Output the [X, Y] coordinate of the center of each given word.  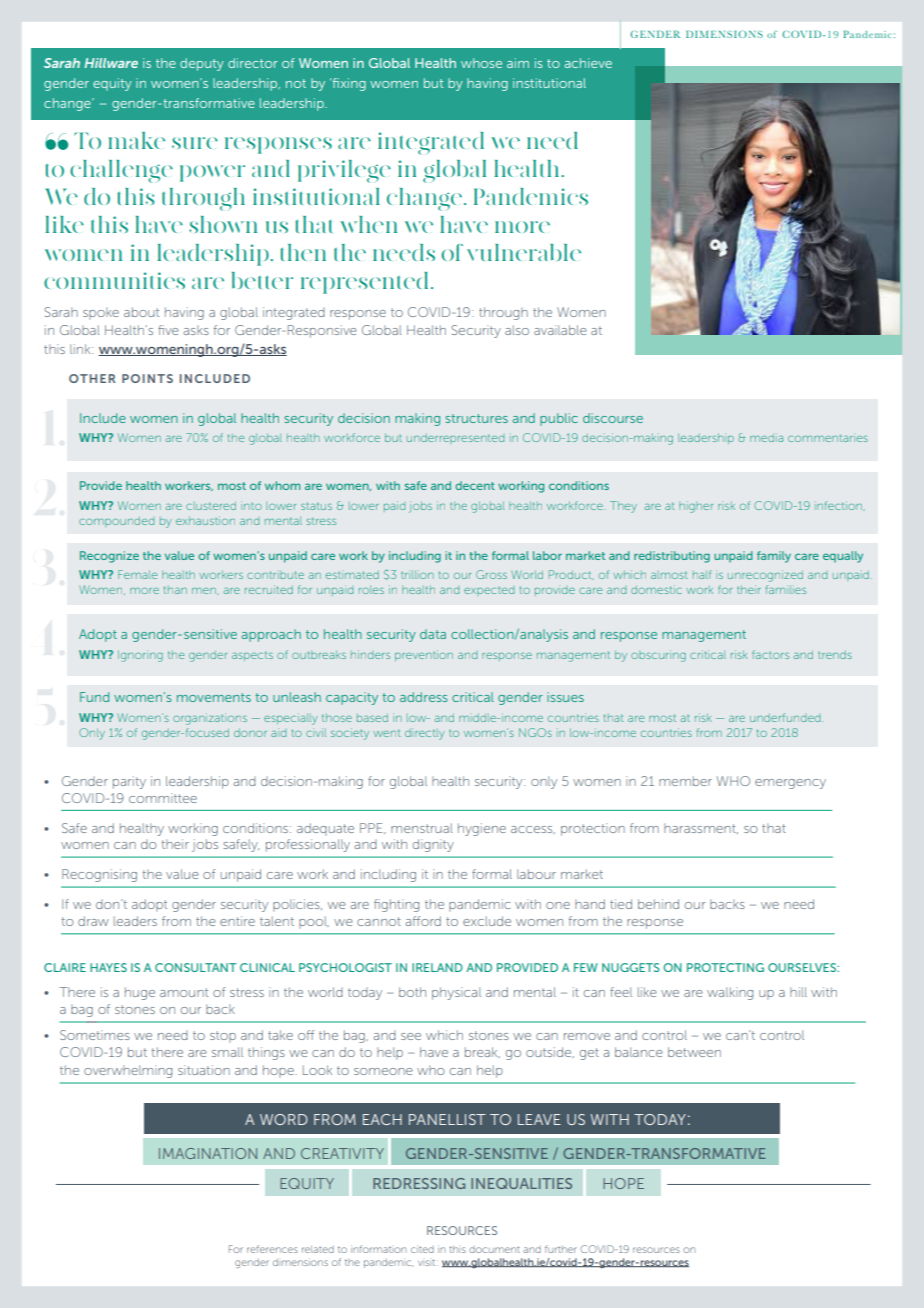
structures [476, 418]
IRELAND [437, 967]
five [168, 330]
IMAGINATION [208, 1153]
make [136, 140]
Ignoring [140, 656]
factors [770, 654]
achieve [588, 63]
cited [422, 1249]
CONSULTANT [196, 967]
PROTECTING [725, 967]
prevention [424, 655]
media [766, 438]
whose [481, 63]
